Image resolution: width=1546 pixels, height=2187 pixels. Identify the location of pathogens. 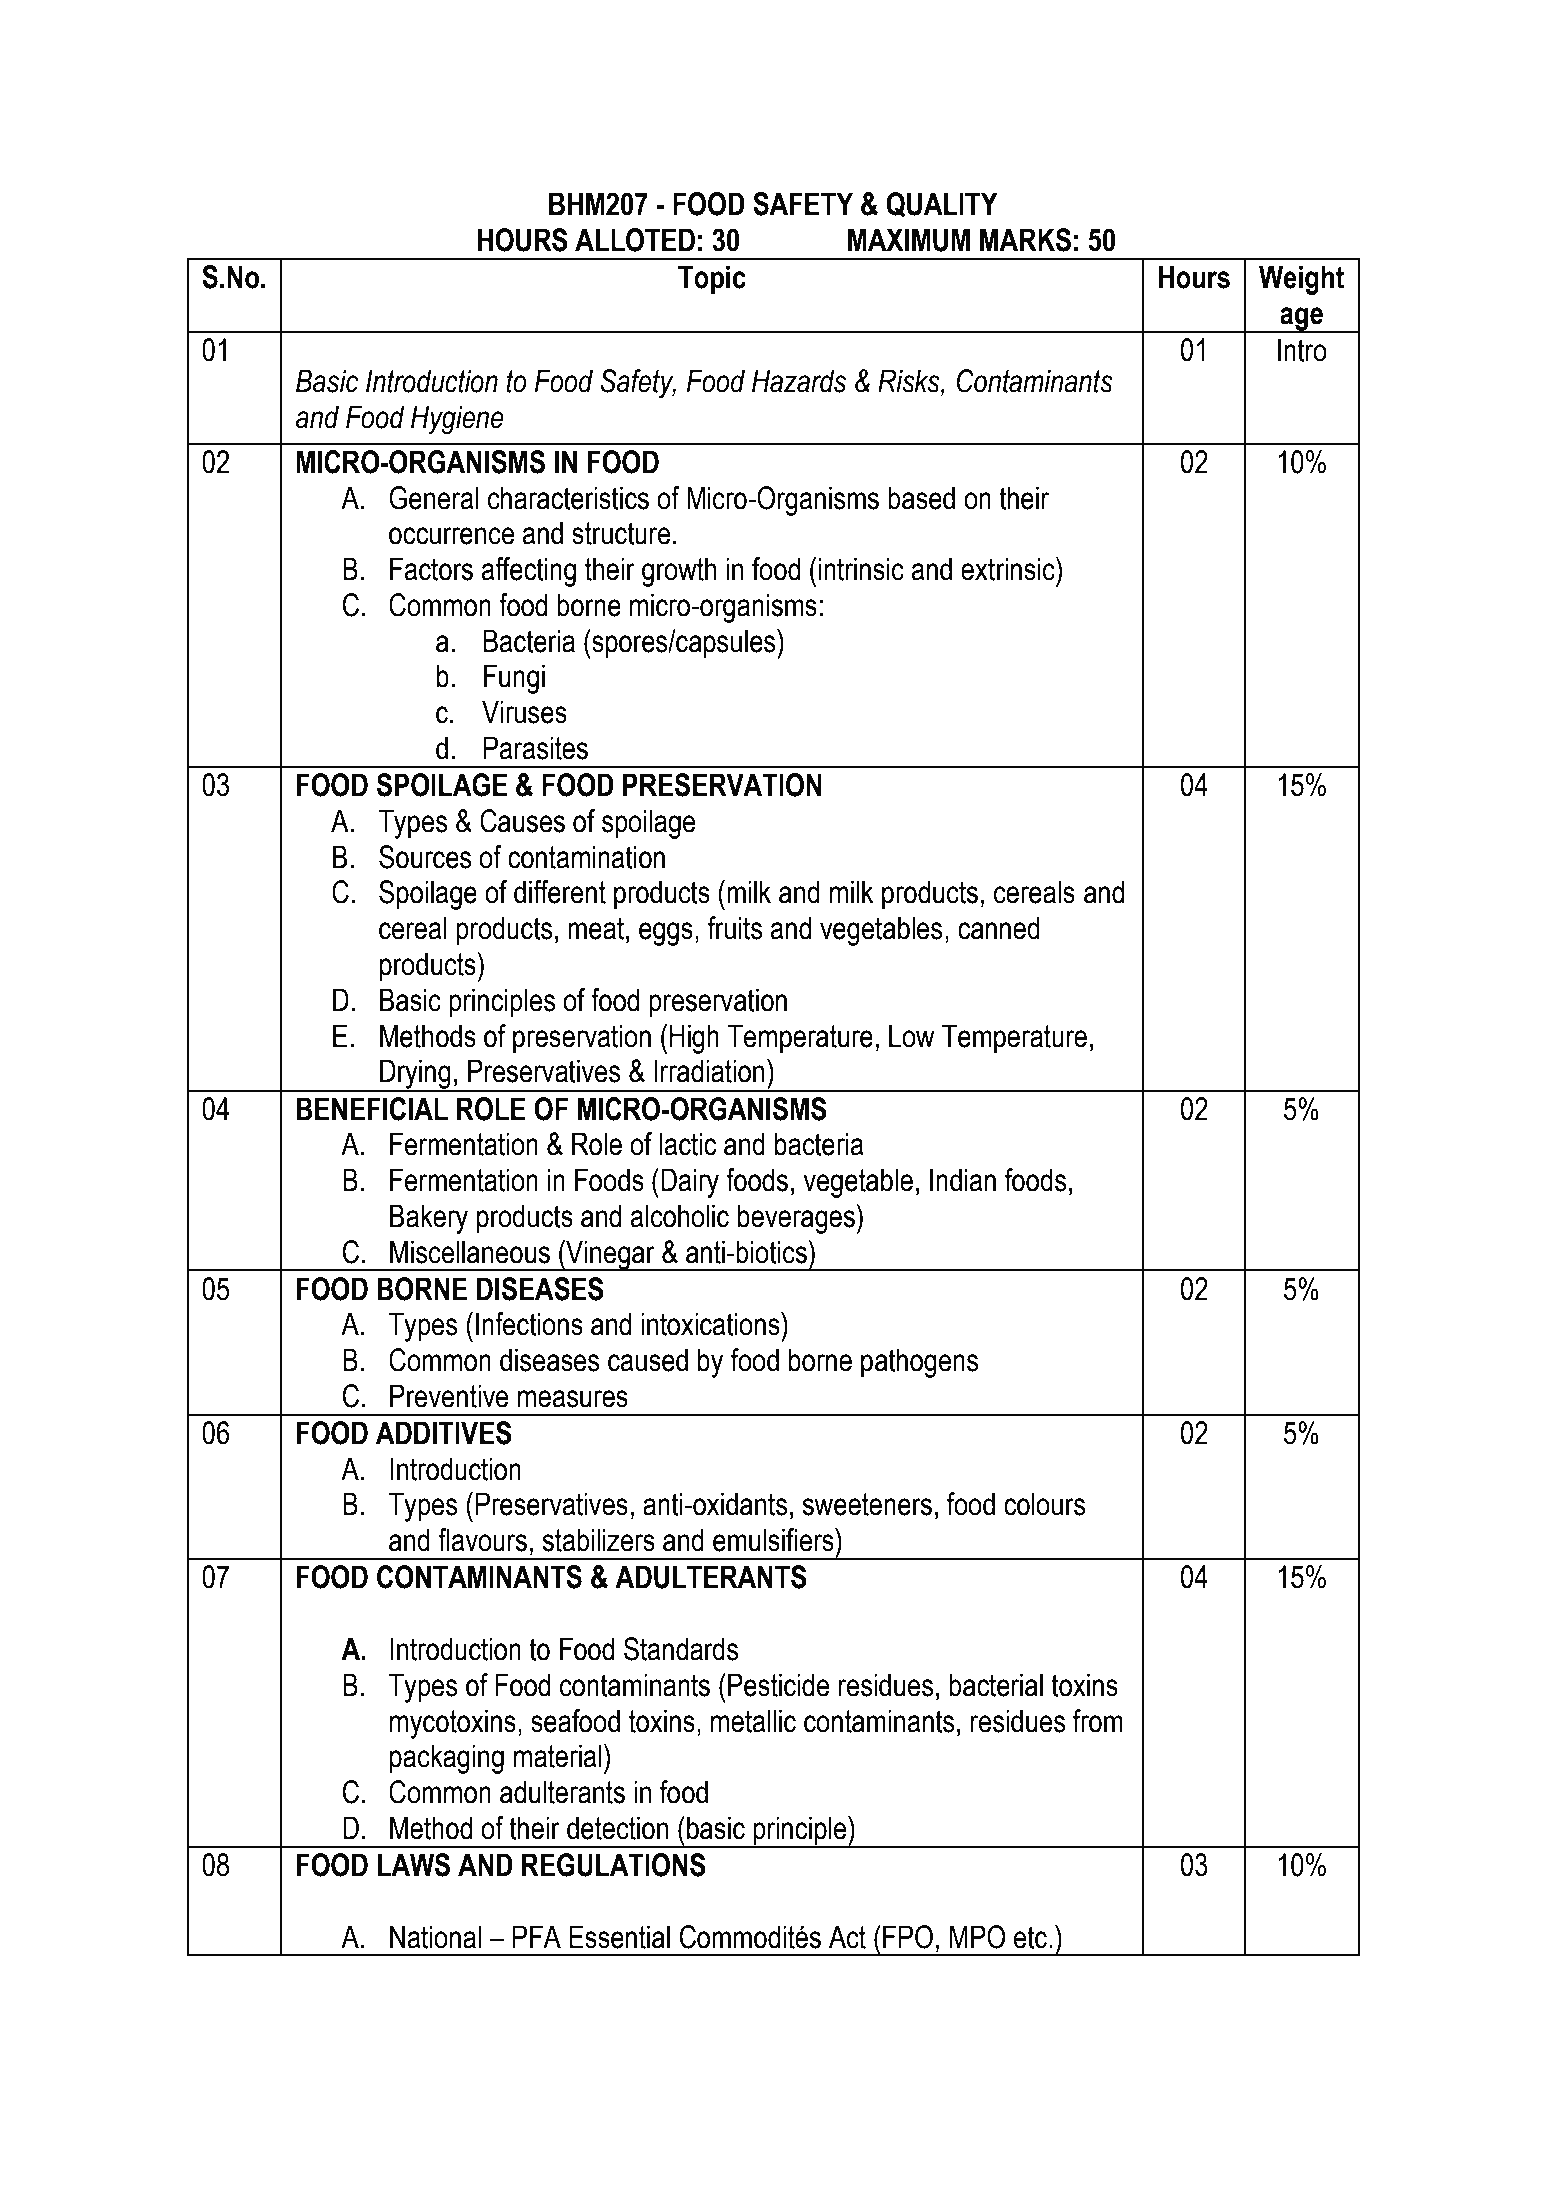
(920, 1363).
